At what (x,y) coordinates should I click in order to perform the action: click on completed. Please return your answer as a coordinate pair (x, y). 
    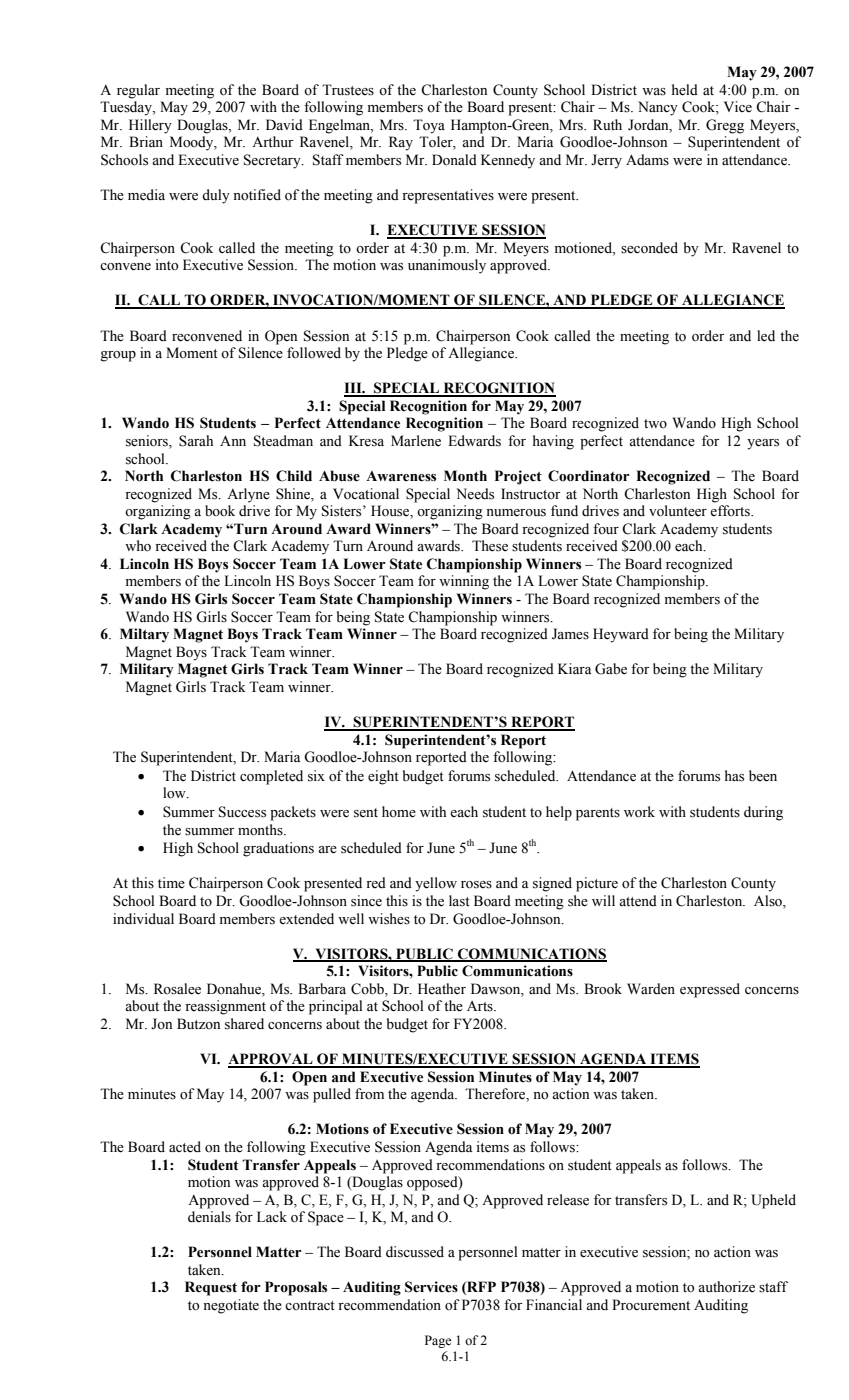
    Looking at the image, I should click on (271, 777).
